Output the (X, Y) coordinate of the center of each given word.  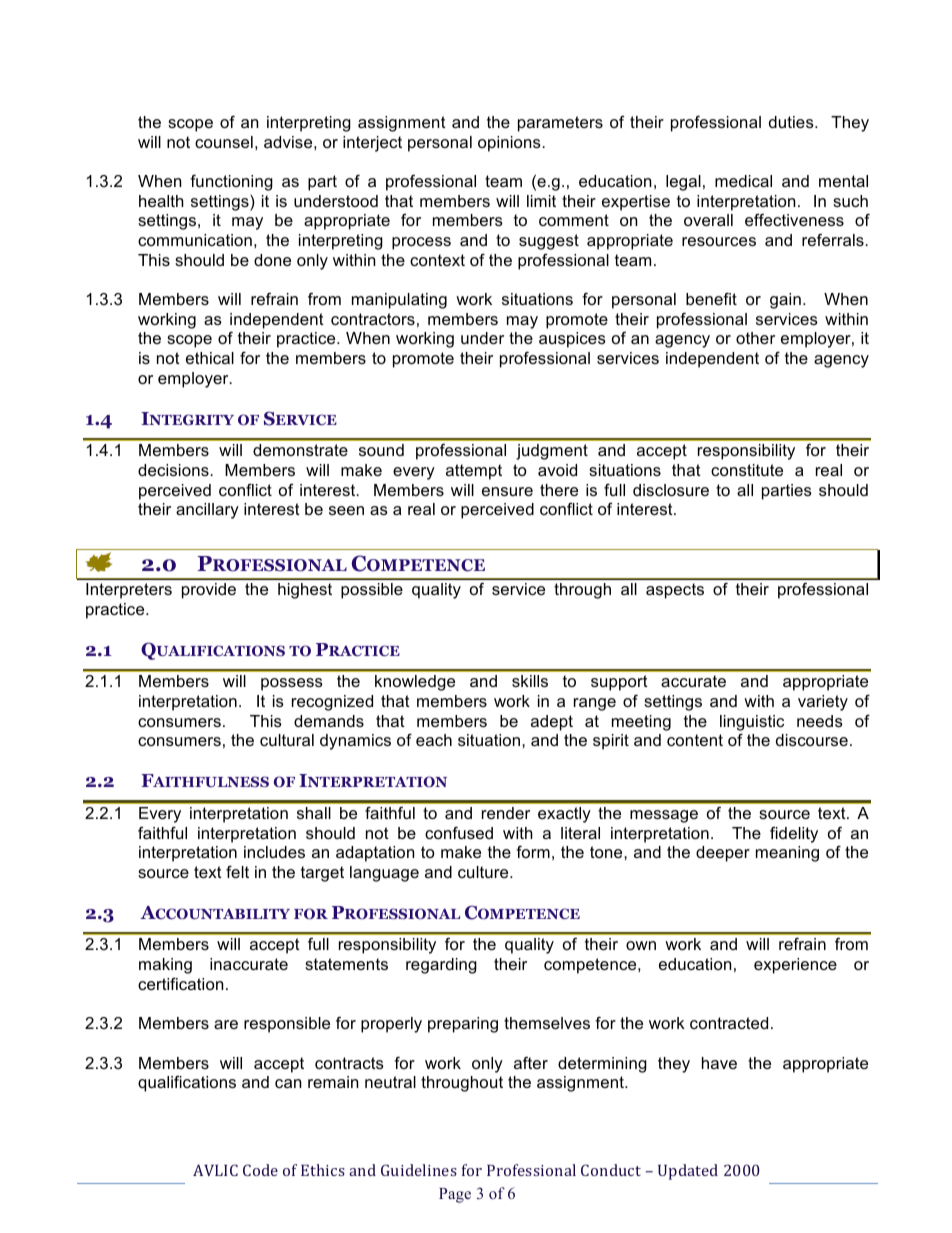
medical (743, 181)
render (506, 813)
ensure (507, 491)
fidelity (794, 834)
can (288, 1083)
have (719, 1063)
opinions (510, 144)
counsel (224, 142)
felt (237, 871)
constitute (747, 470)
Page (455, 1195)
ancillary (207, 511)
